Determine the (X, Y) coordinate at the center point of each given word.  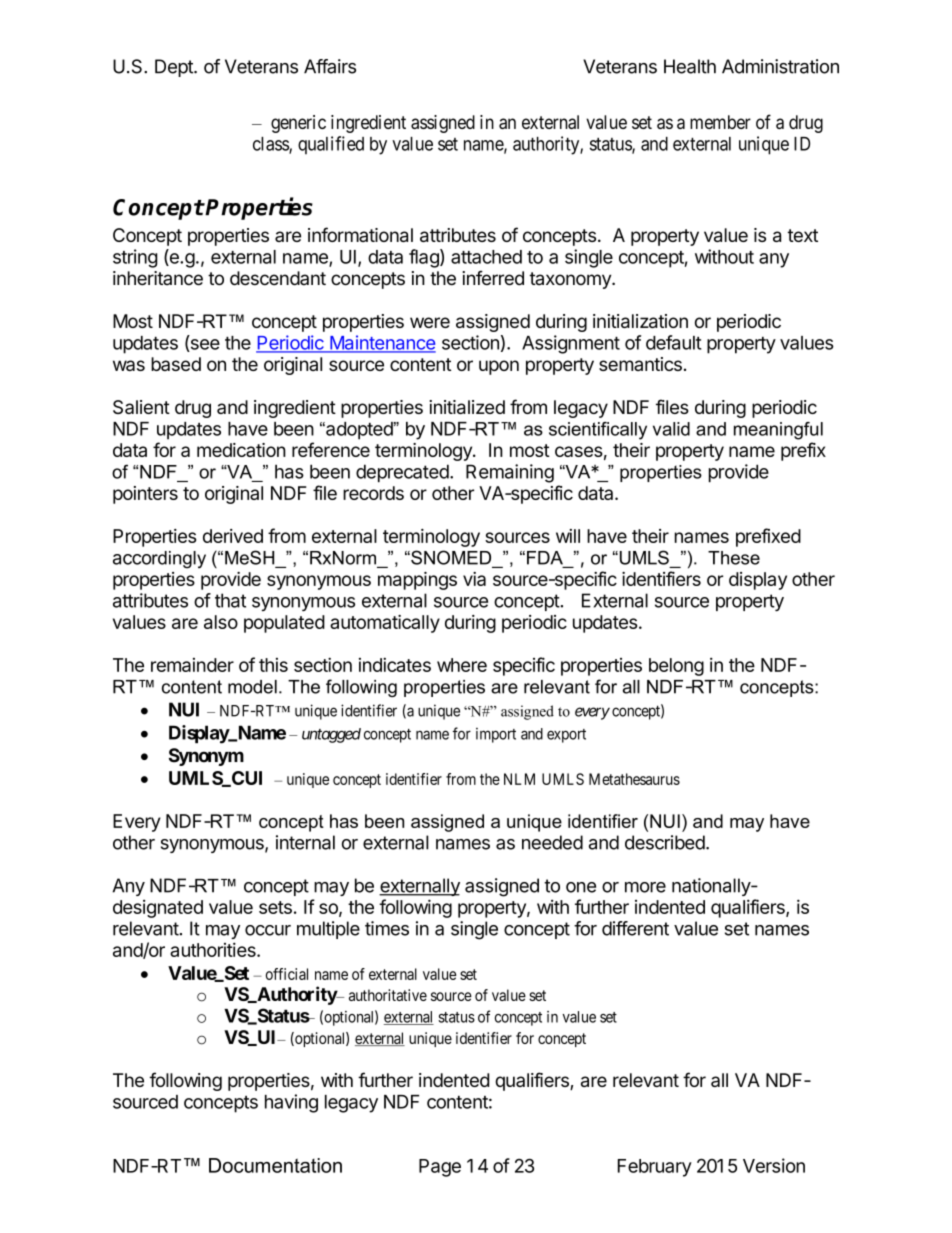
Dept (175, 68)
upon (499, 367)
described (665, 842)
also (221, 622)
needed (552, 842)
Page (440, 1168)
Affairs (330, 66)
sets (275, 907)
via (474, 579)
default (674, 342)
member (720, 122)
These (734, 558)
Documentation (275, 1165)
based (176, 364)
